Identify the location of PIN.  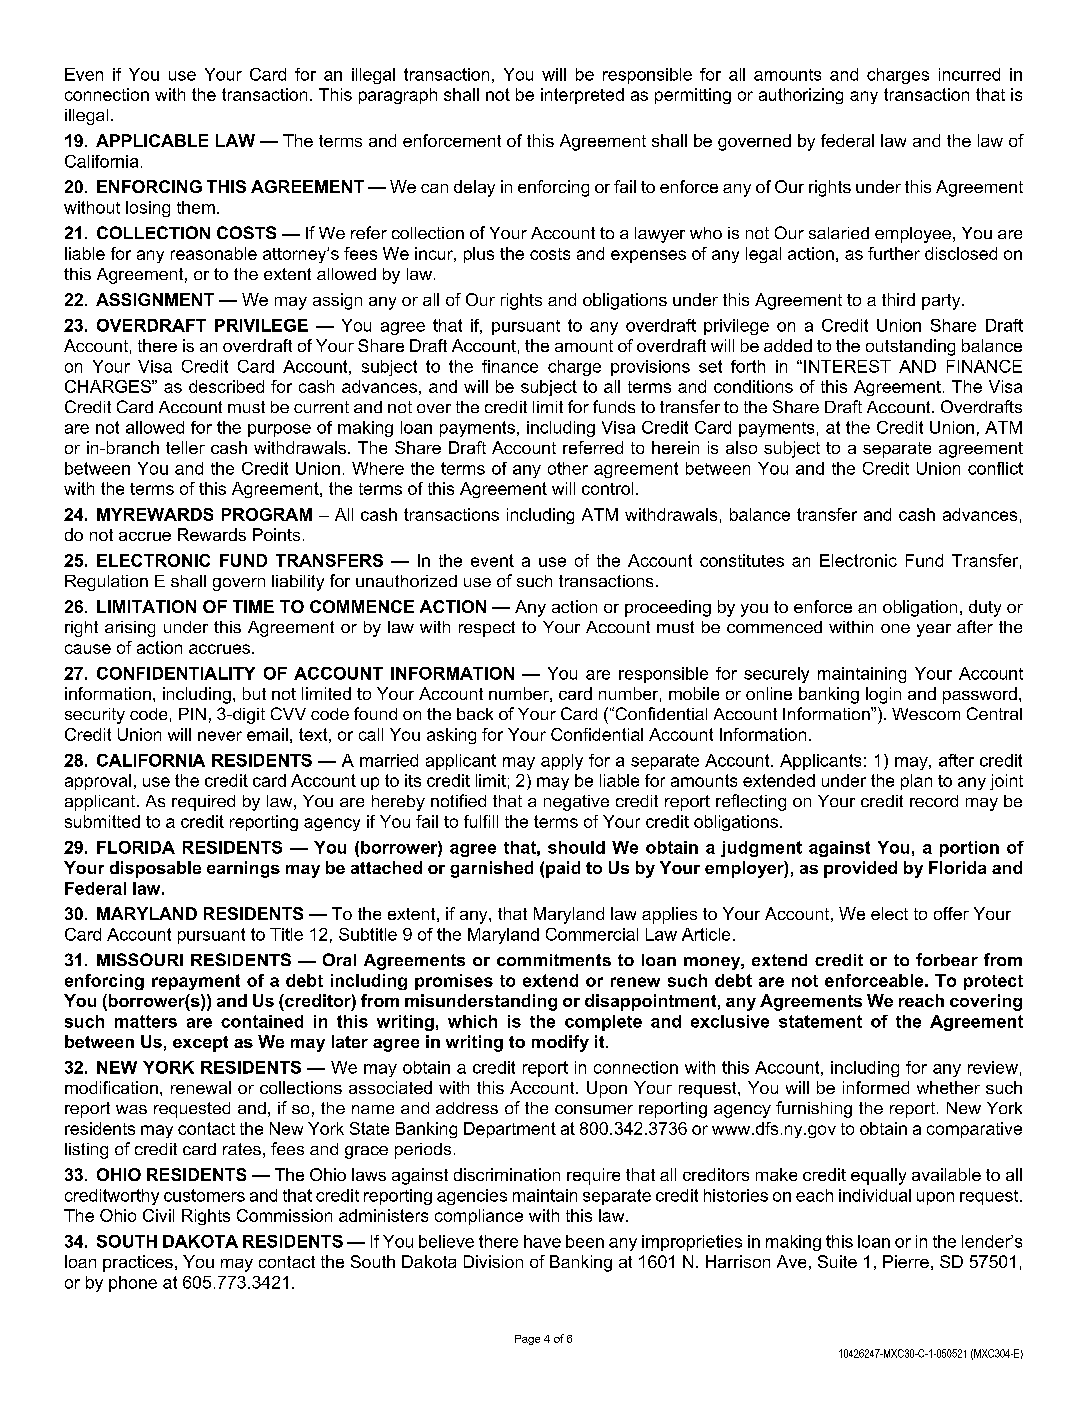
(192, 714).
